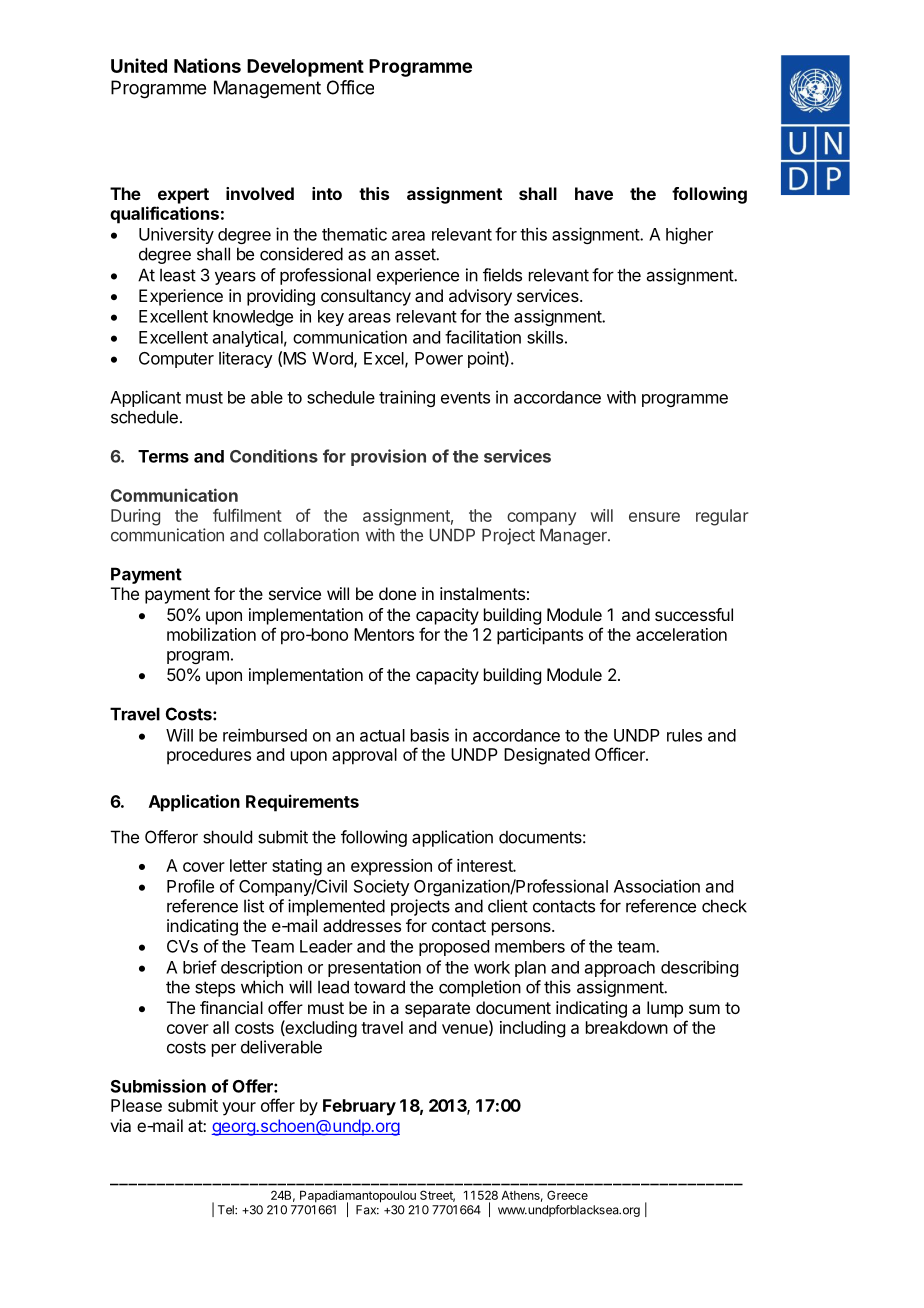 The image size is (924, 1308). What do you see at coordinates (227, 1210) in the screenshot?
I see `Tel` at bounding box center [227, 1210].
